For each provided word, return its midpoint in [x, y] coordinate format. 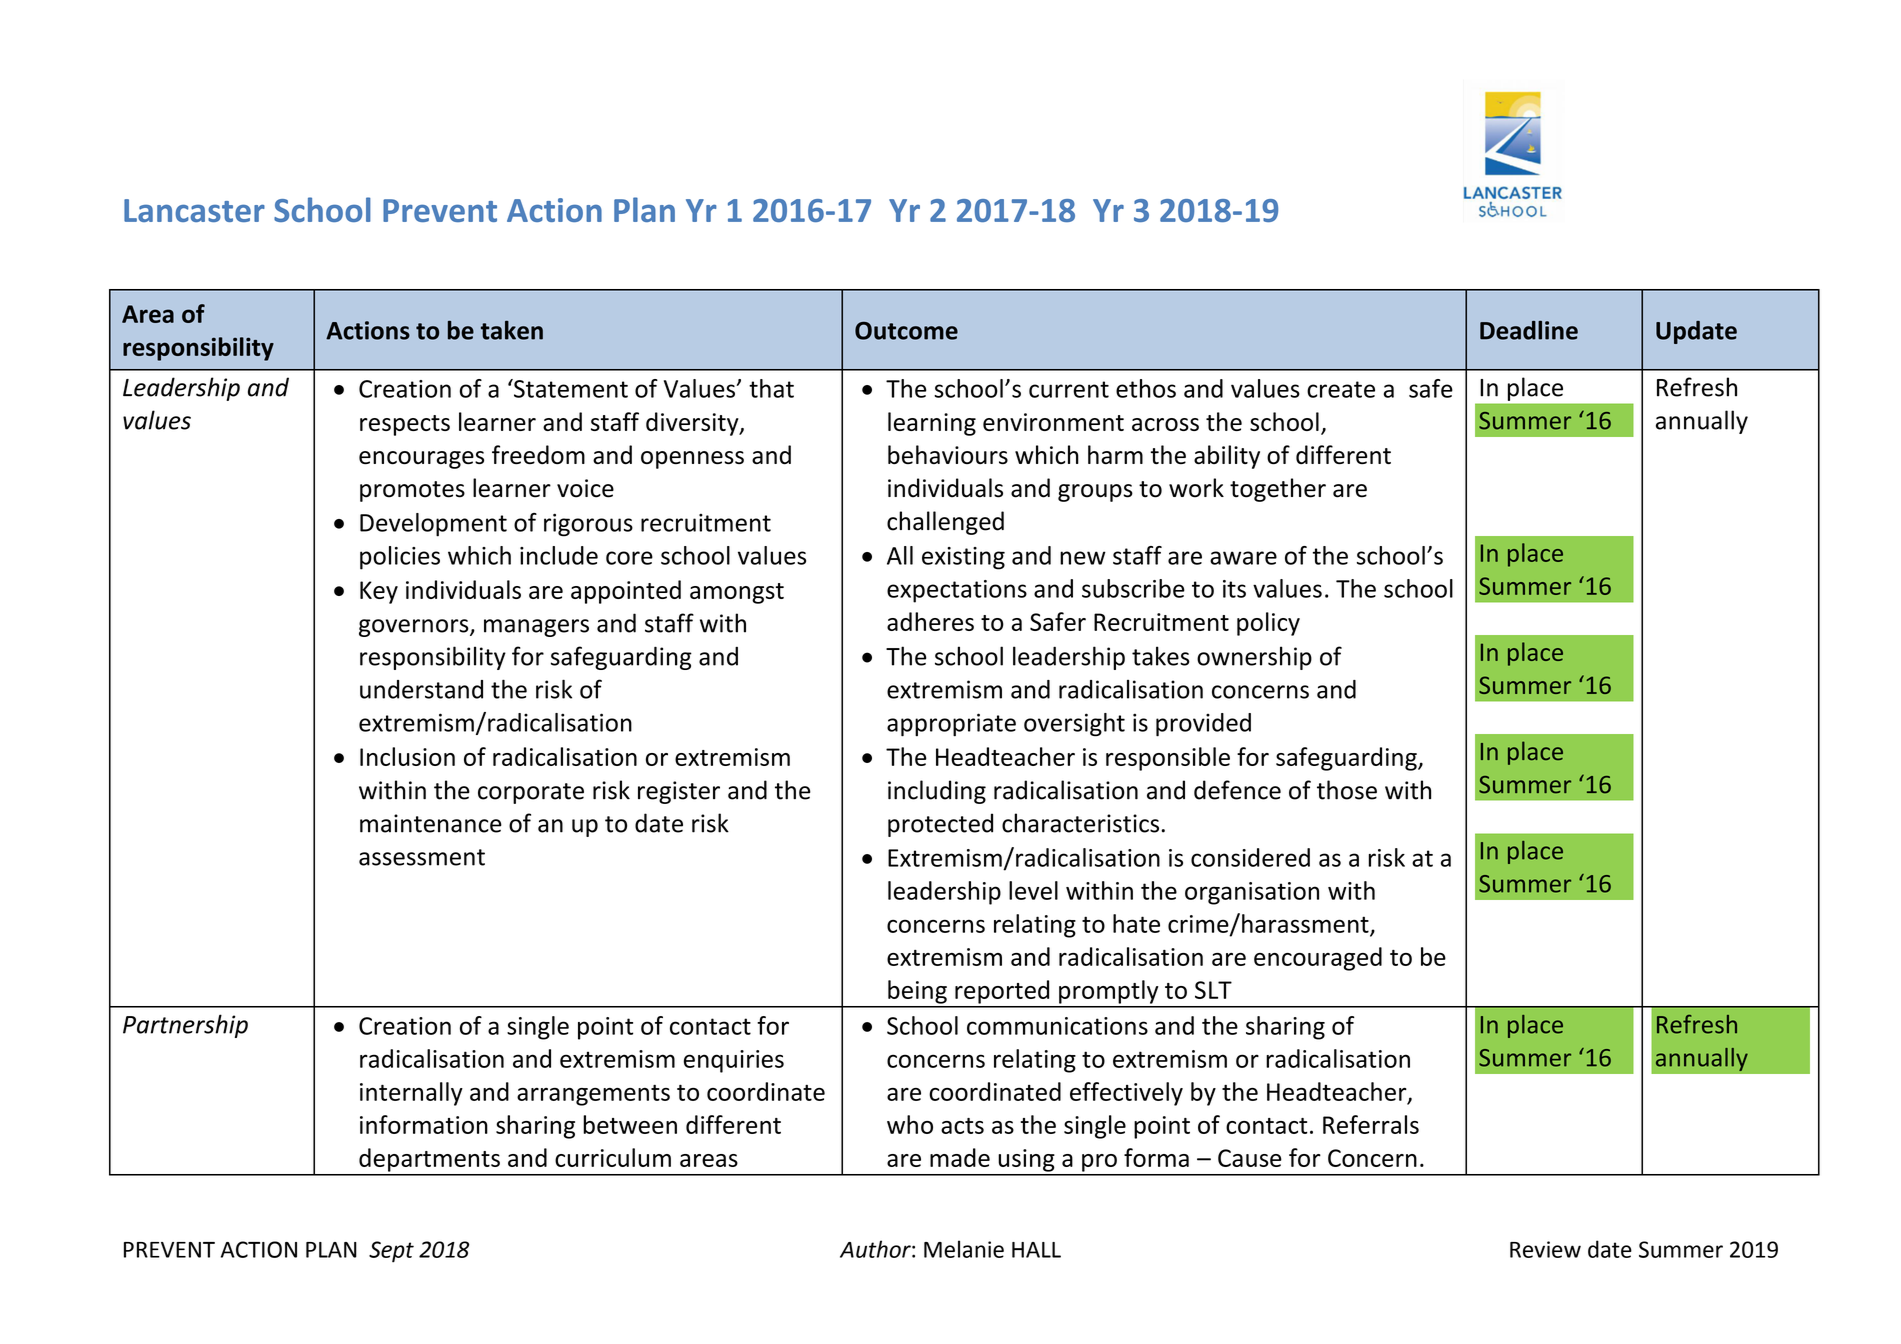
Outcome [906, 331]
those [1347, 790]
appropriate [951, 725]
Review [1545, 1249]
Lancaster [194, 210]
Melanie [964, 1249]
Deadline [1529, 330]
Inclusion [407, 756]
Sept [391, 1252]
